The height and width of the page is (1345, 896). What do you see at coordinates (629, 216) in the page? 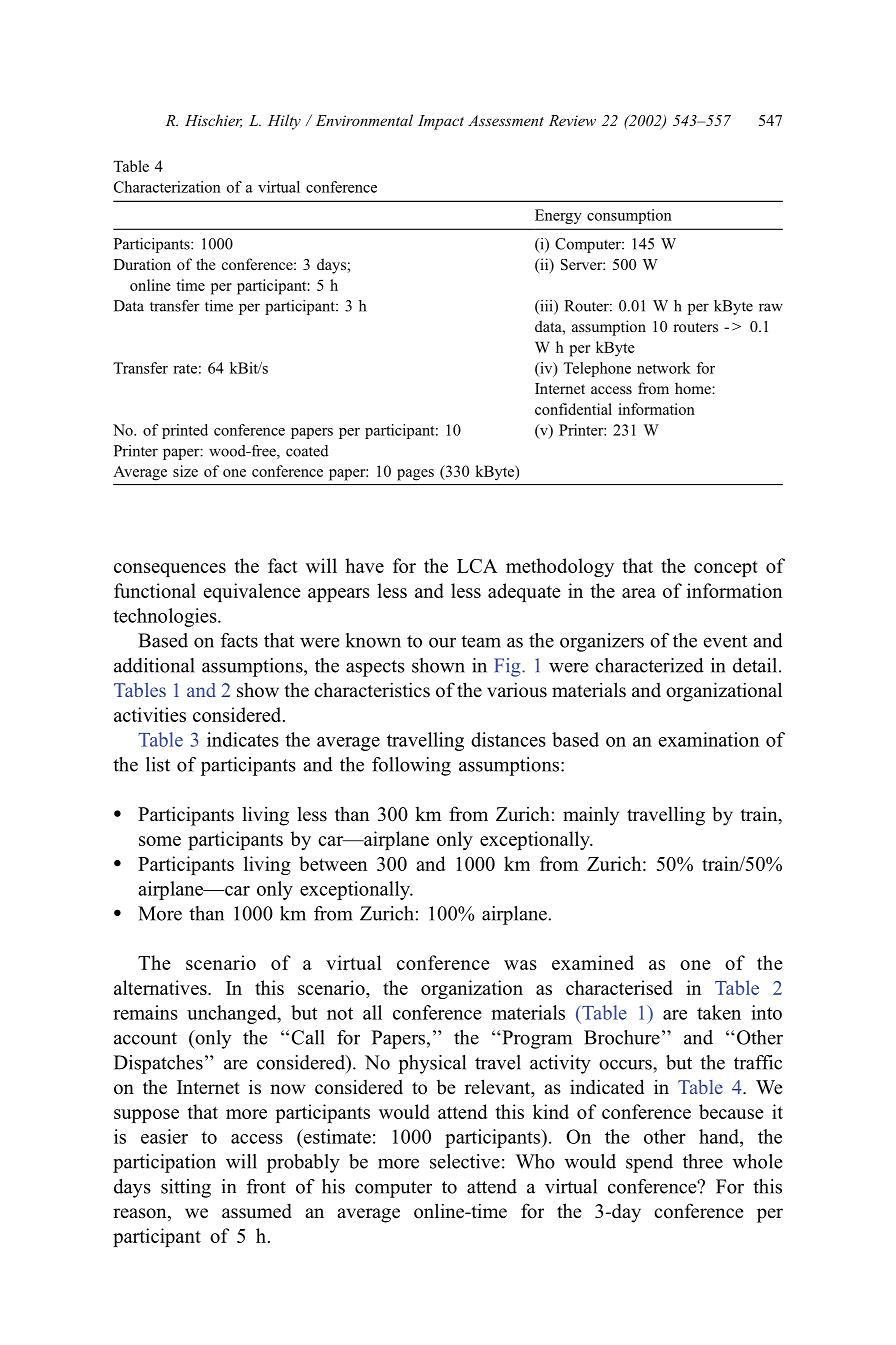
I see `consumption` at bounding box center [629, 216].
